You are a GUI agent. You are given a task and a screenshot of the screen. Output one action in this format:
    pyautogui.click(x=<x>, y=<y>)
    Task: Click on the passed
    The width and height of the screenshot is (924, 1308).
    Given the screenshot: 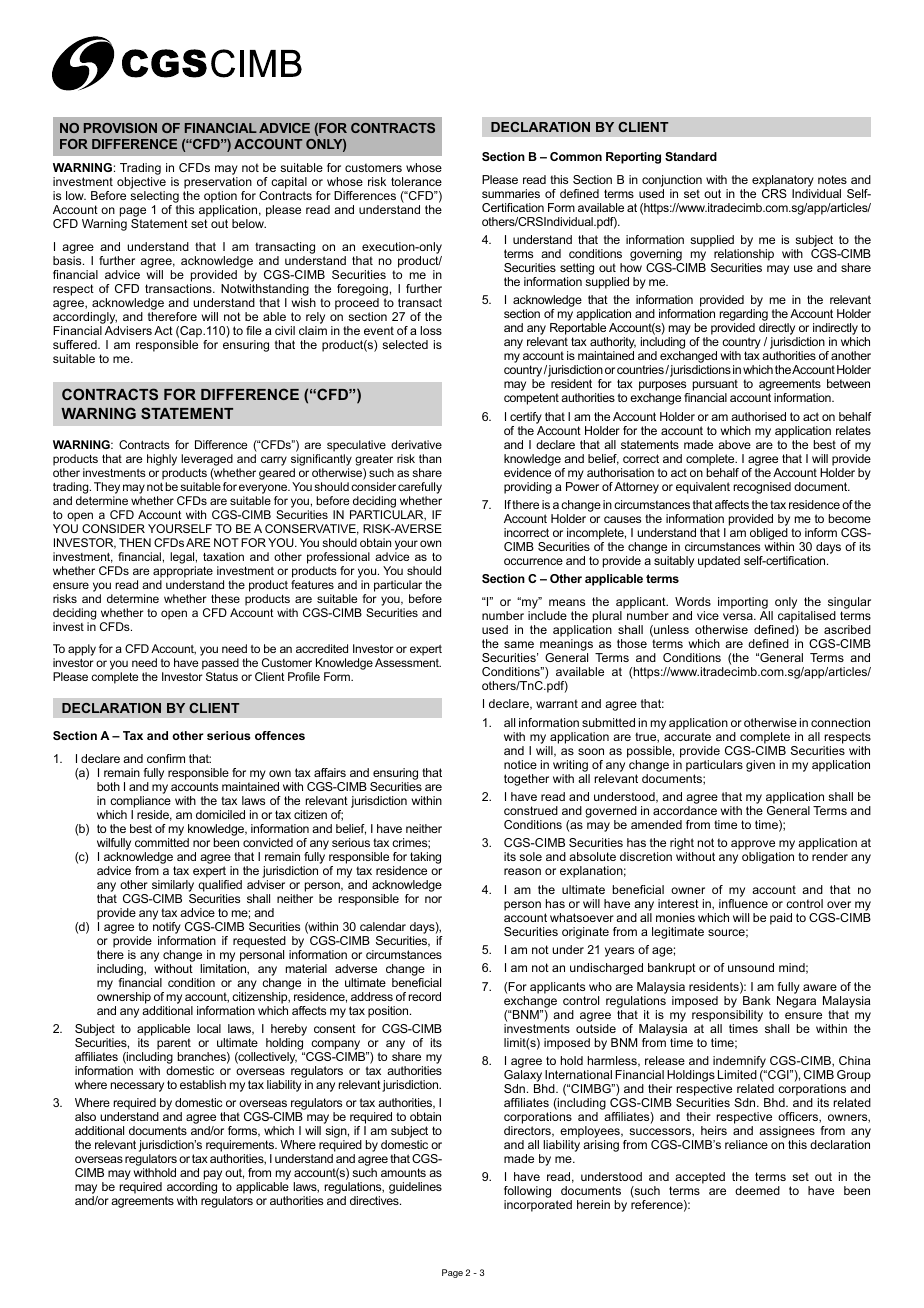 What is the action you would take?
    pyautogui.click(x=220, y=665)
